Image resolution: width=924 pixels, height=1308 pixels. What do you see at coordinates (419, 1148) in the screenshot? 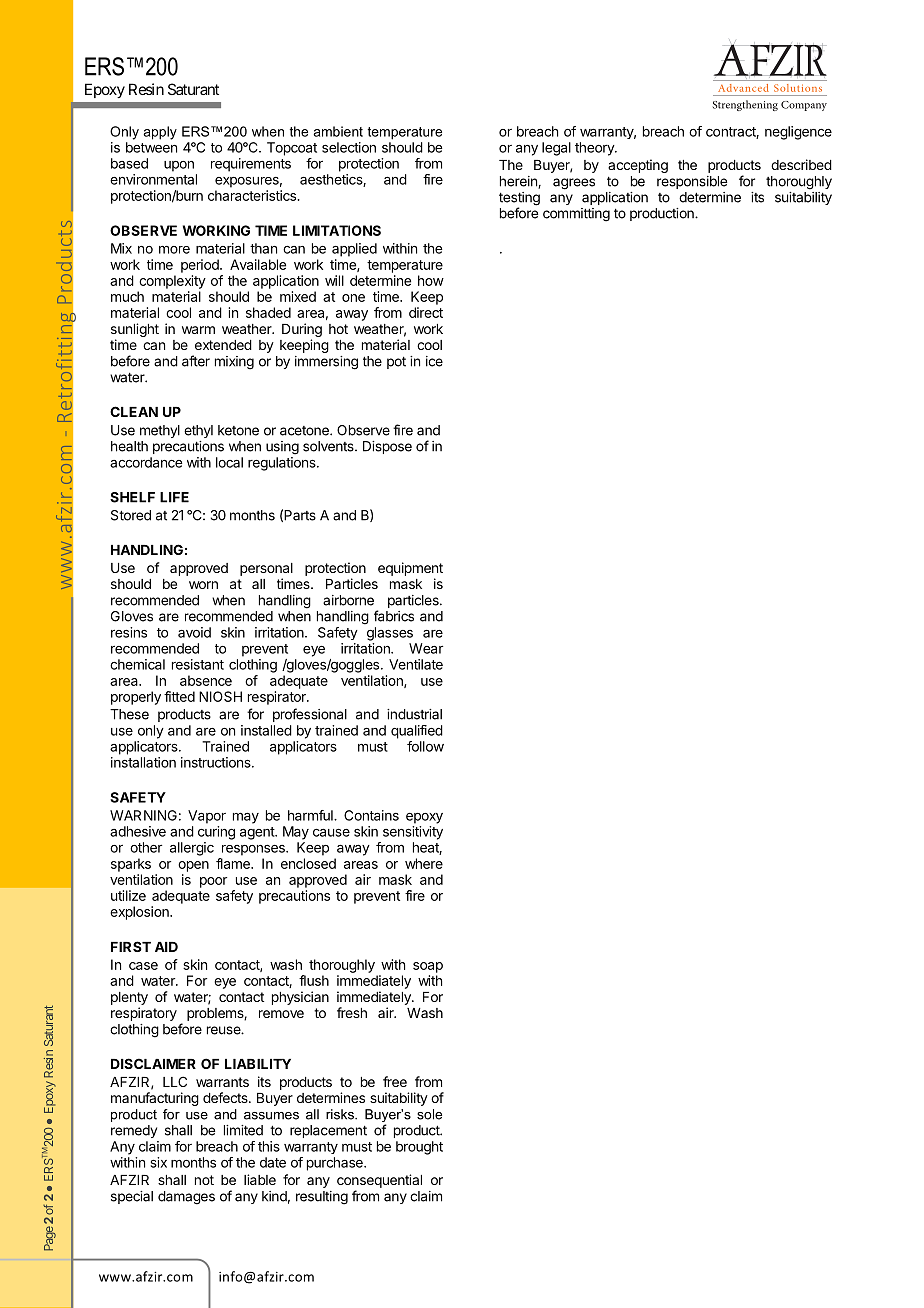
I see `brought` at bounding box center [419, 1148].
